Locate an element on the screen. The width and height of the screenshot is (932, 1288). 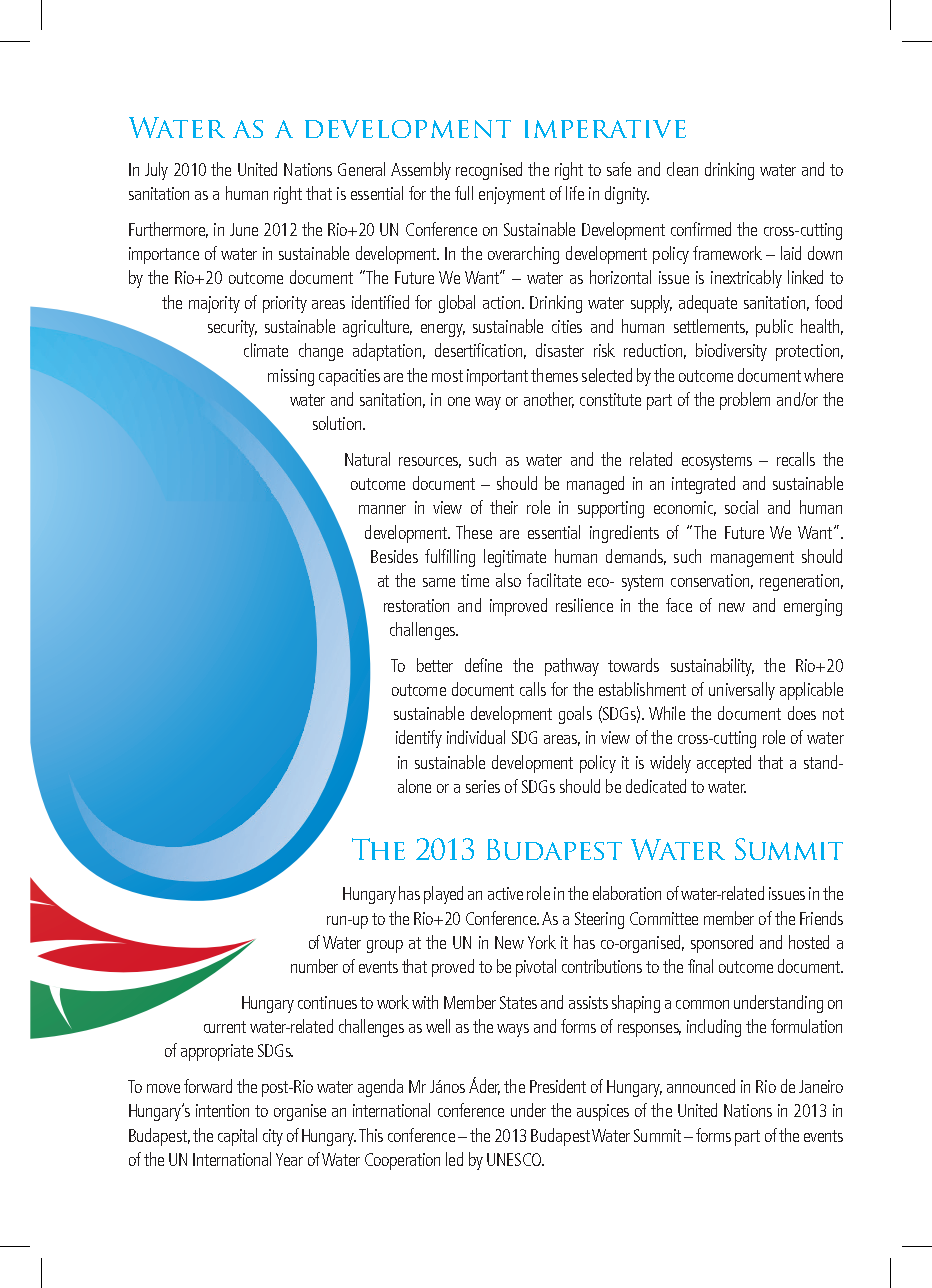
problem is located at coordinates (745, 401).
